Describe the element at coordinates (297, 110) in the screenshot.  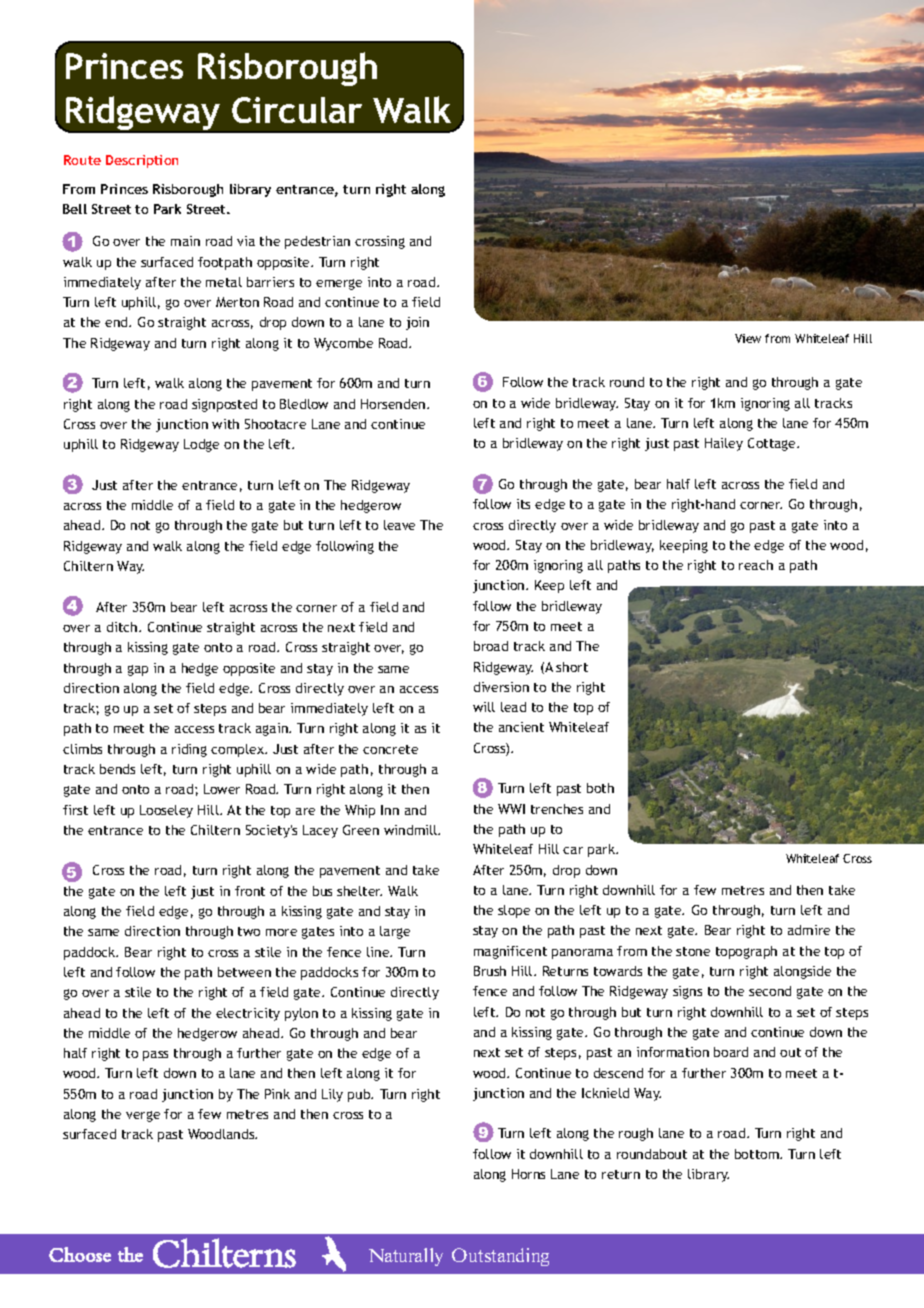
I see `Circular` at that location.
